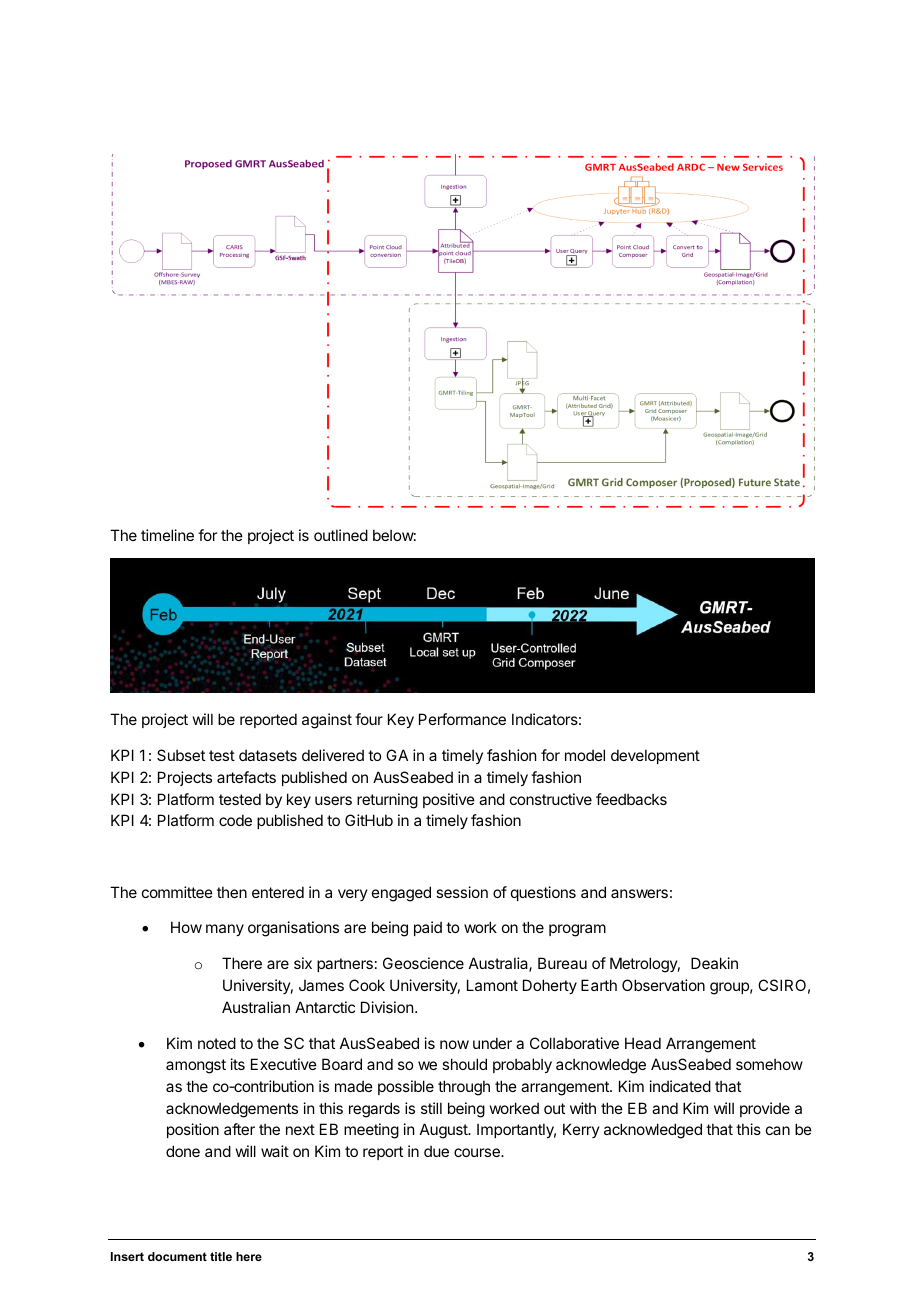 The image size is (924, 1308). I want to click on should, so click(464, 1064).
